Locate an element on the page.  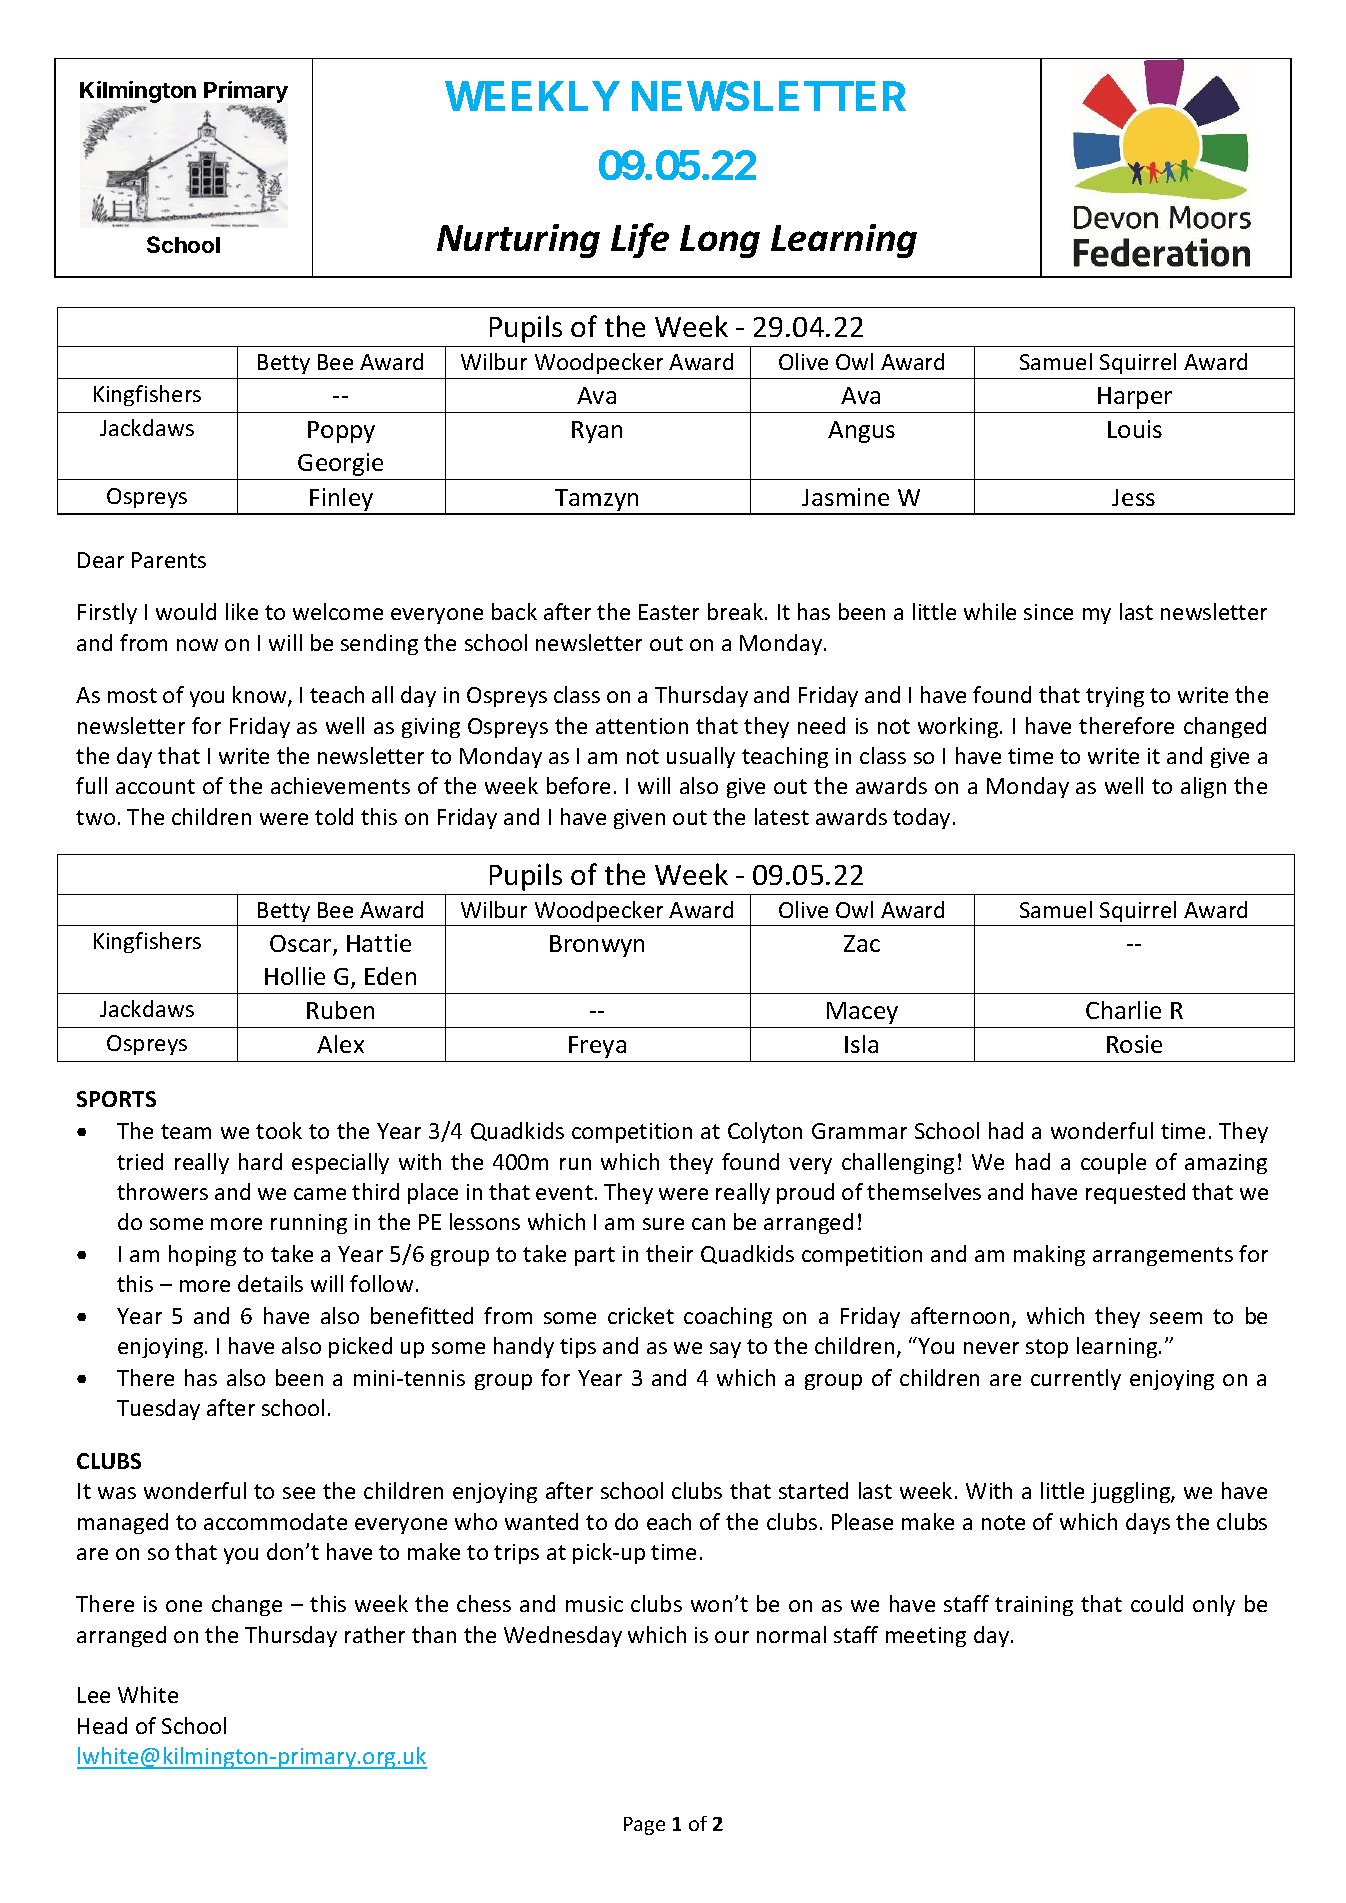
Freya is located at coordinates (597, 1047).
